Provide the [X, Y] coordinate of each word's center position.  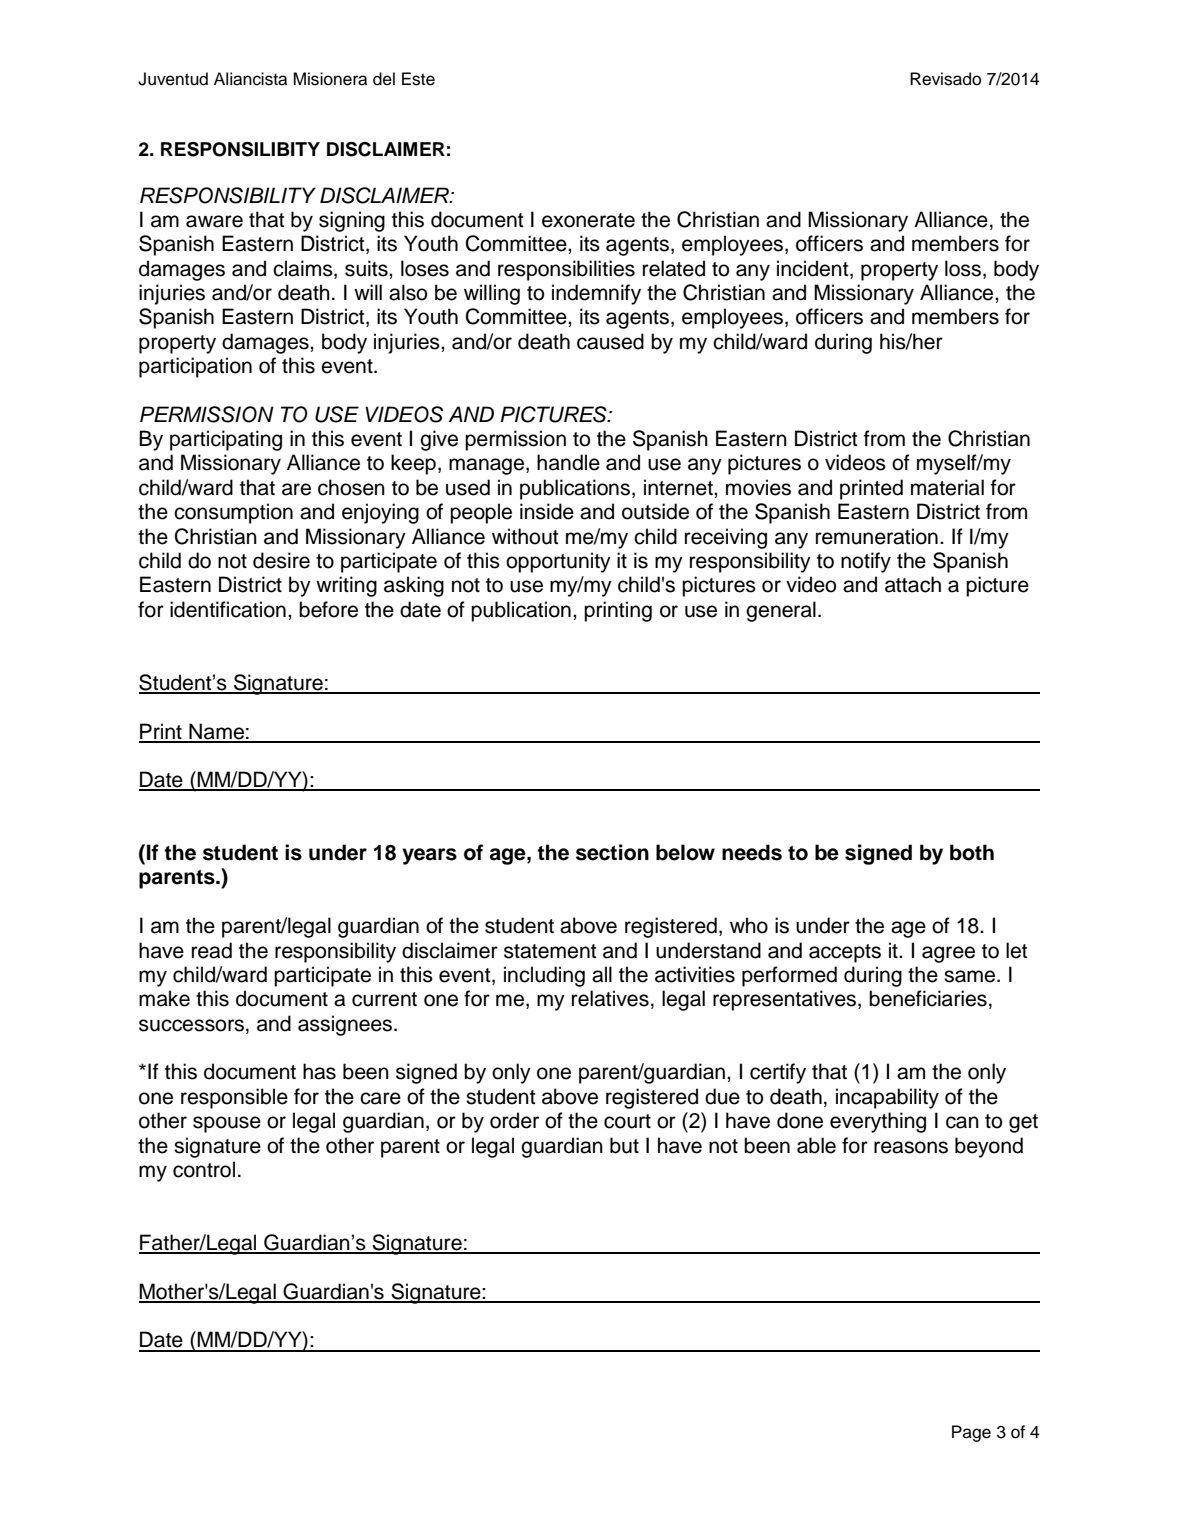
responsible [234, 1098]
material [947, 487]
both [972, 852]
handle [568, 462]
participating [226, 440]
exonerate [588, 220]
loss [964, 268]
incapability [887, 1098]
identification [228, 609]
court [627, 1121]
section [612, 852]
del [384, 79]
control [204, 1169]
